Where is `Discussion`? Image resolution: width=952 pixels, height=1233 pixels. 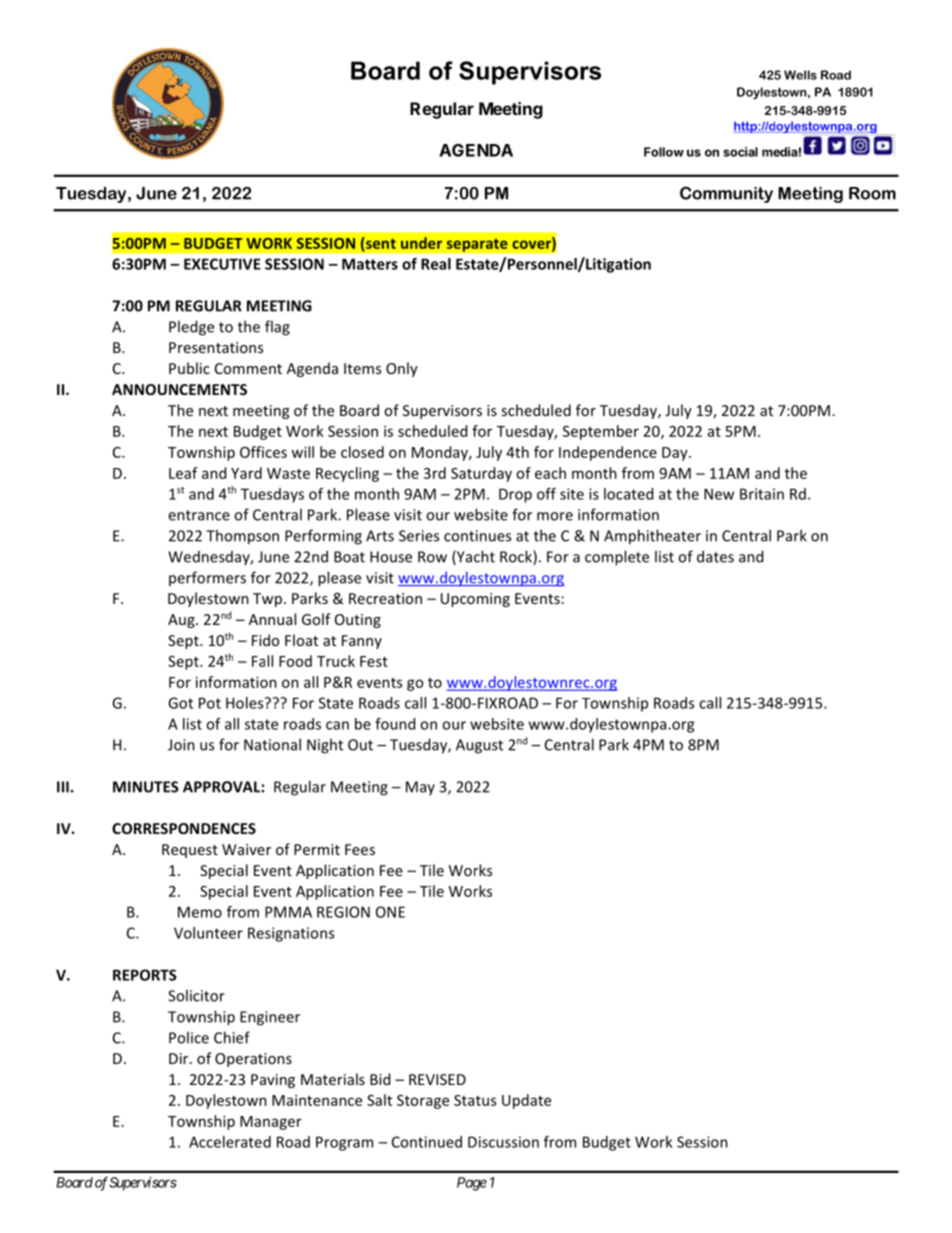
Discussion is located at coordinates (503, 1142).
